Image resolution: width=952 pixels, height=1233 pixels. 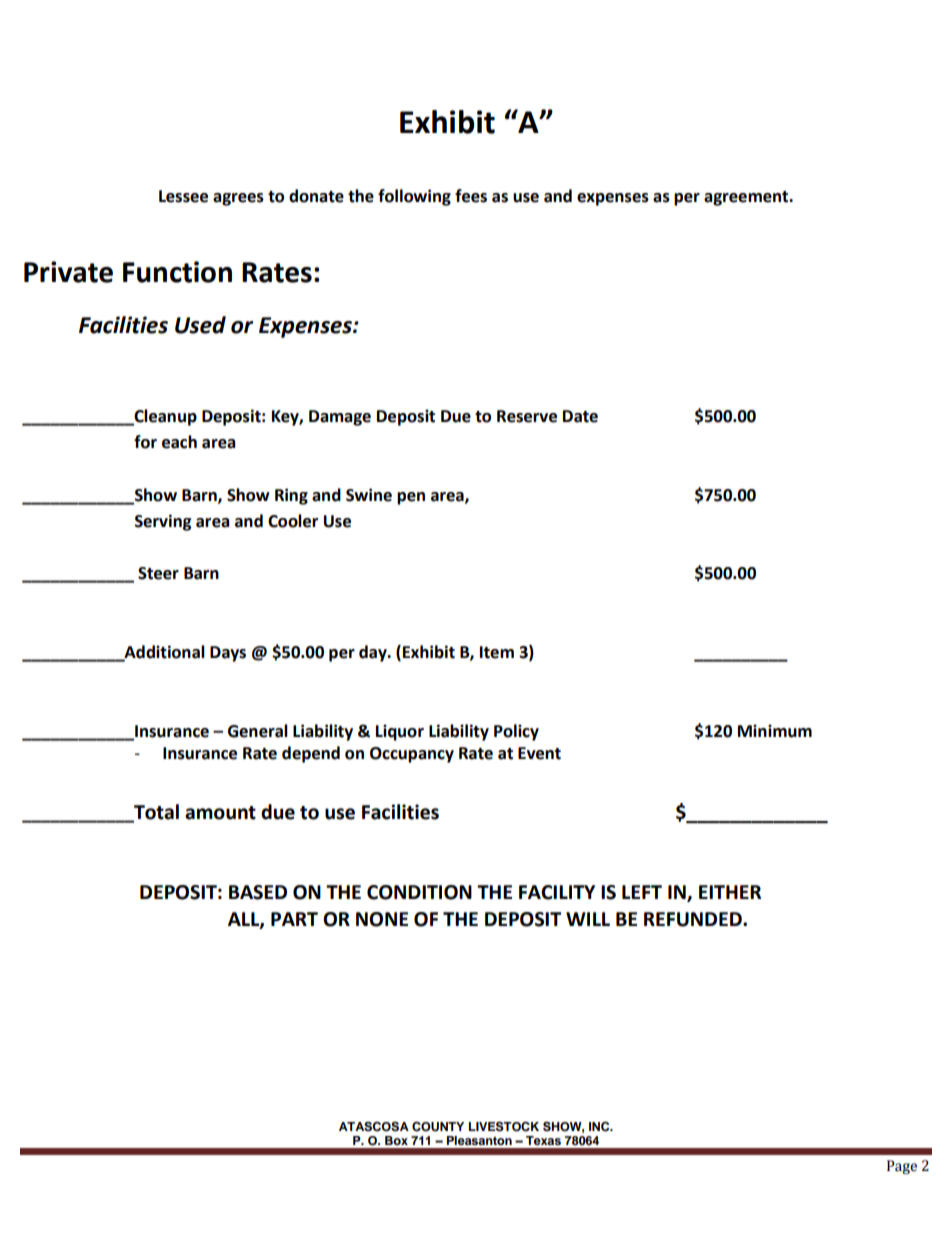 I want to click on Minimum, so click(x=775, y=731).
